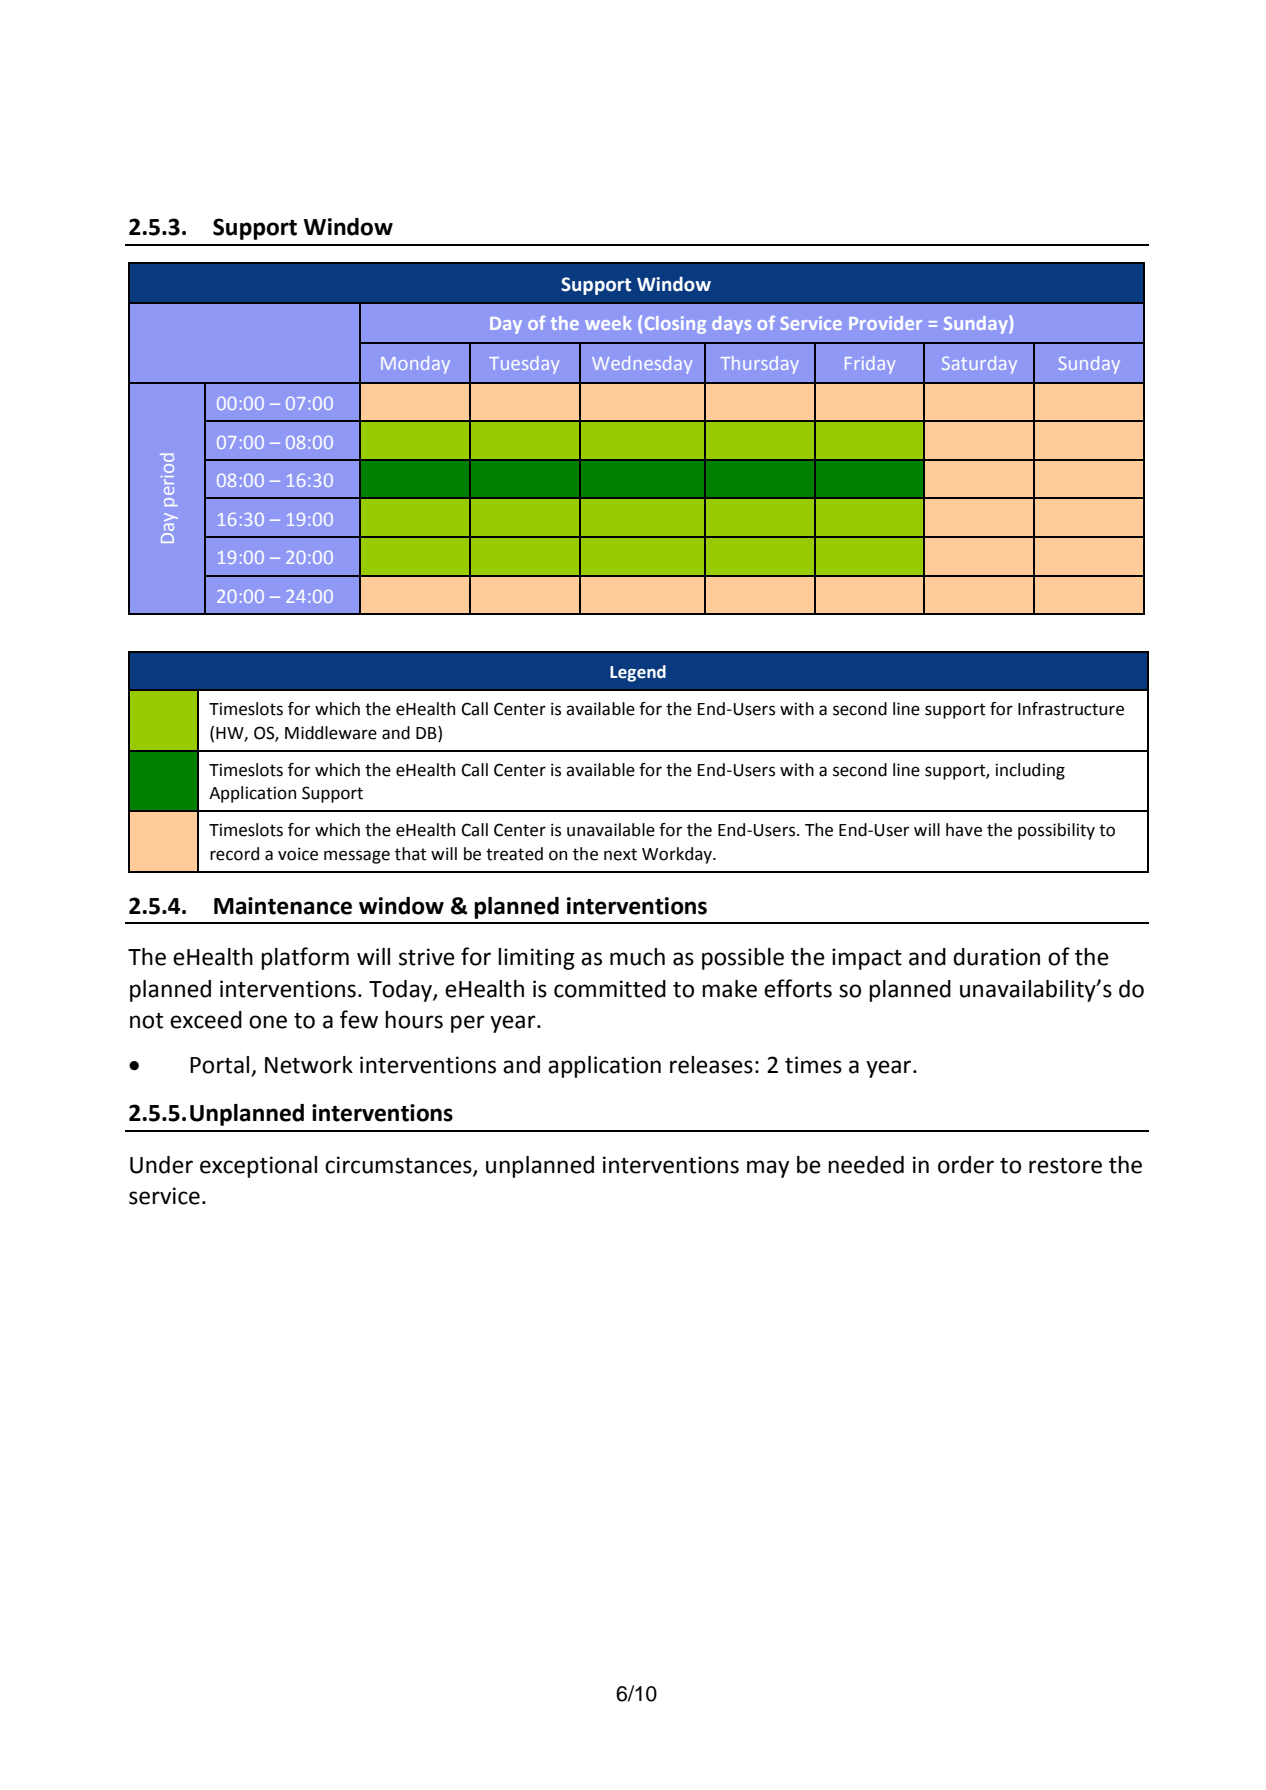  What do you see at coordinates (234, 854) in the document?
I see `record` at bounding box center [234, 854].
